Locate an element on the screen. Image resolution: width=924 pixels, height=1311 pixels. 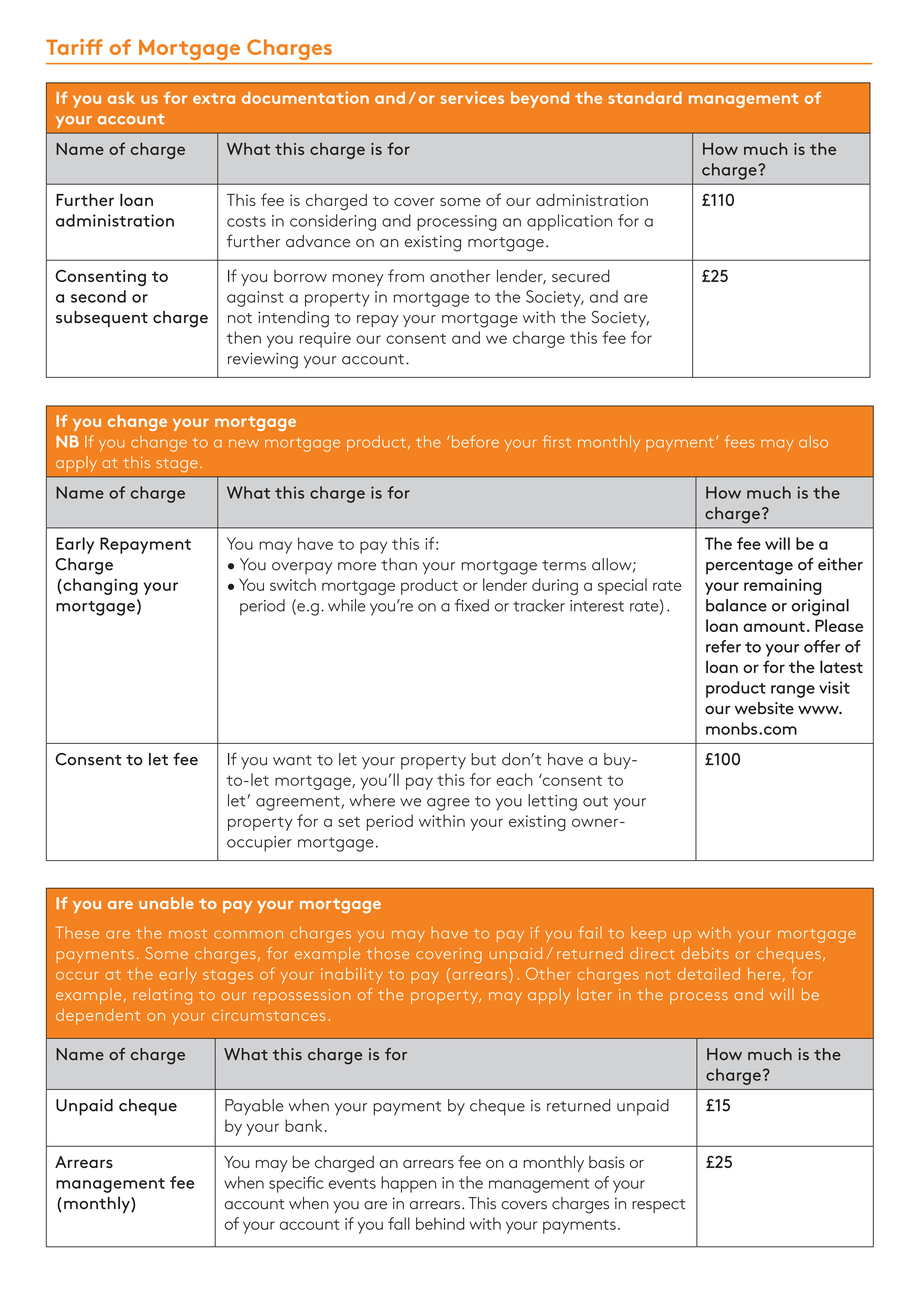
respect is located at coordinates (658, 1206).
